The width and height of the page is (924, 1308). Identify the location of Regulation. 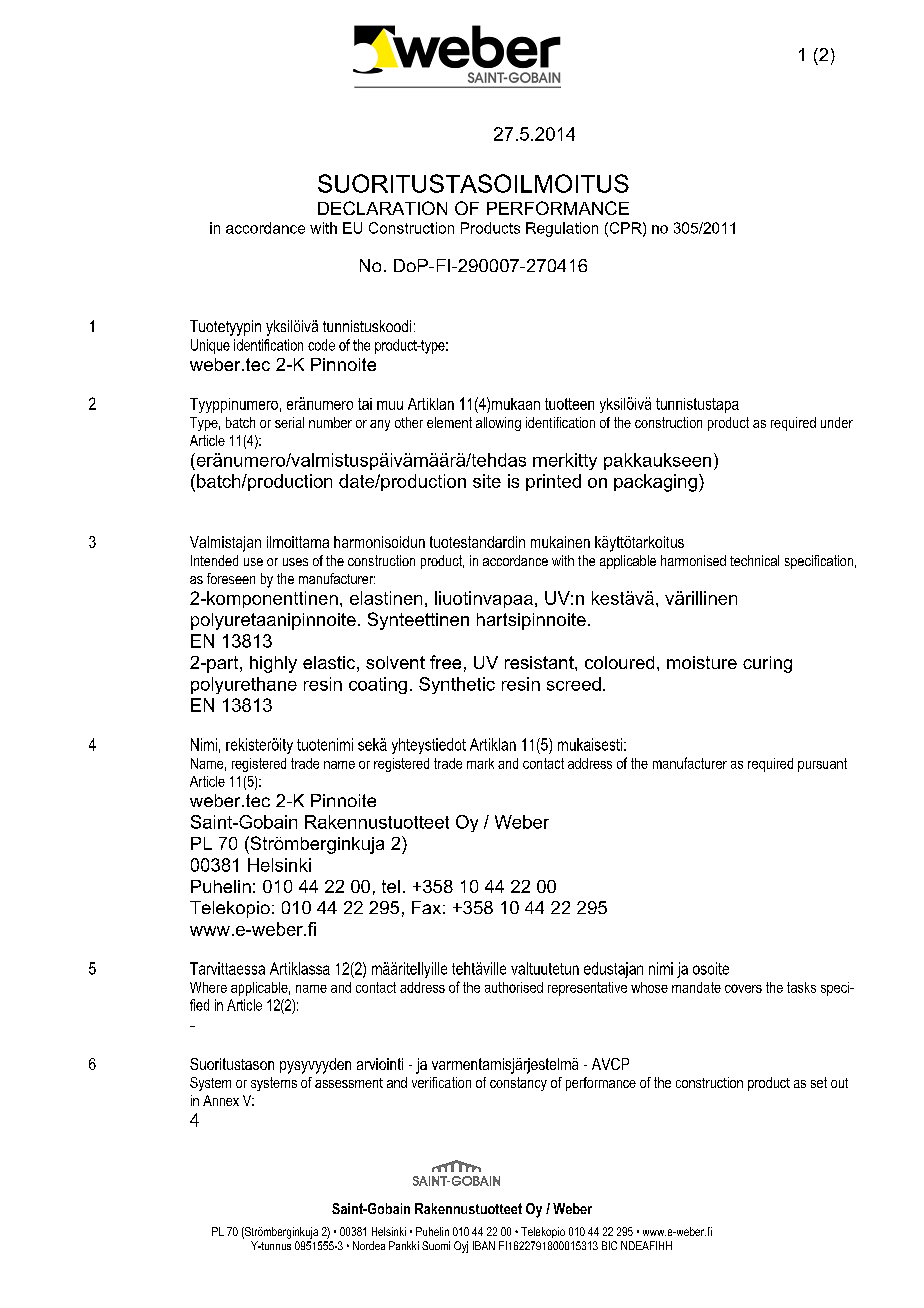
(562, 229).
